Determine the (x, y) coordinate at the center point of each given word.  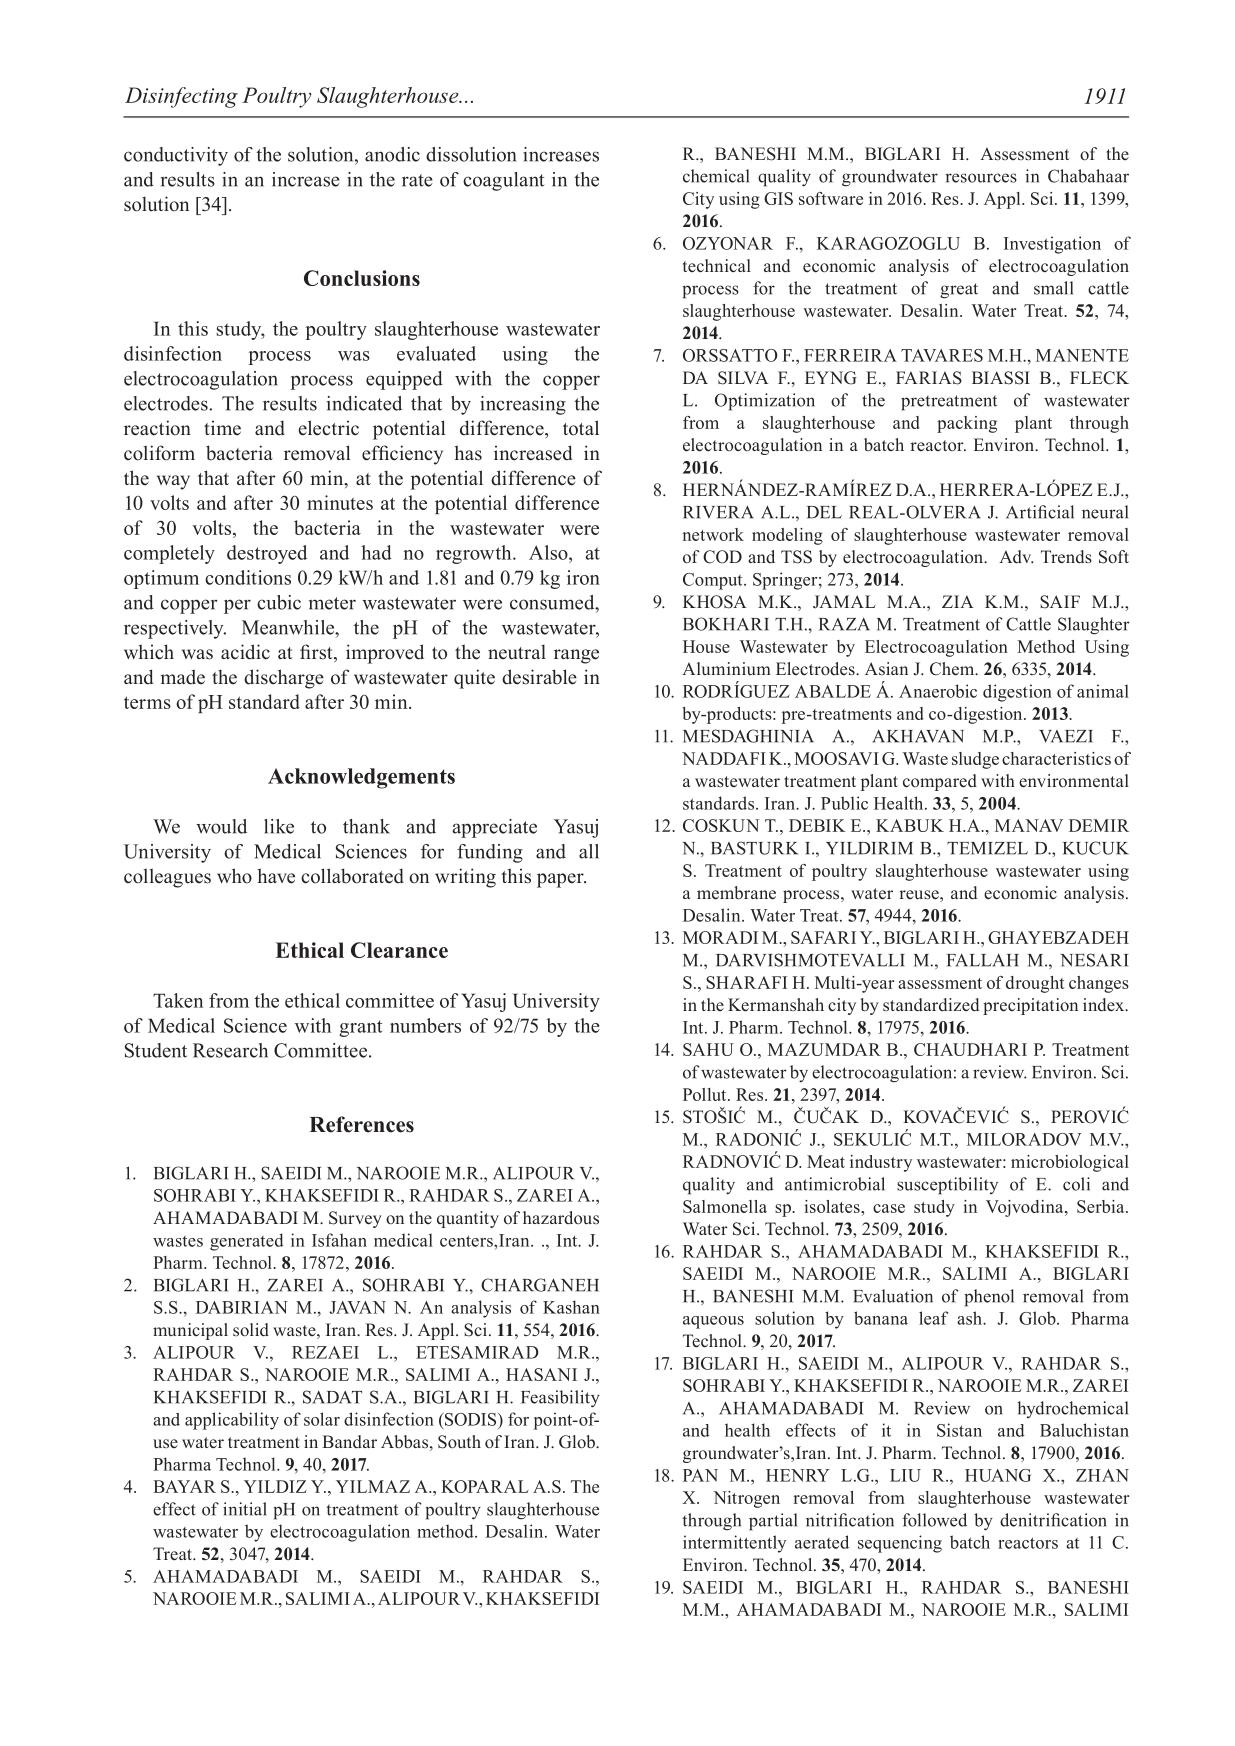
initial (245, 1509)
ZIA (957, 601)
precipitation (1030, 1006)
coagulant (504, 181)
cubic (279, 602)
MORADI (720, 937)
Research (230, 1050)
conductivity (176, 156)
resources (981, 178)
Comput (714, 581)
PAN (700, 1475)
